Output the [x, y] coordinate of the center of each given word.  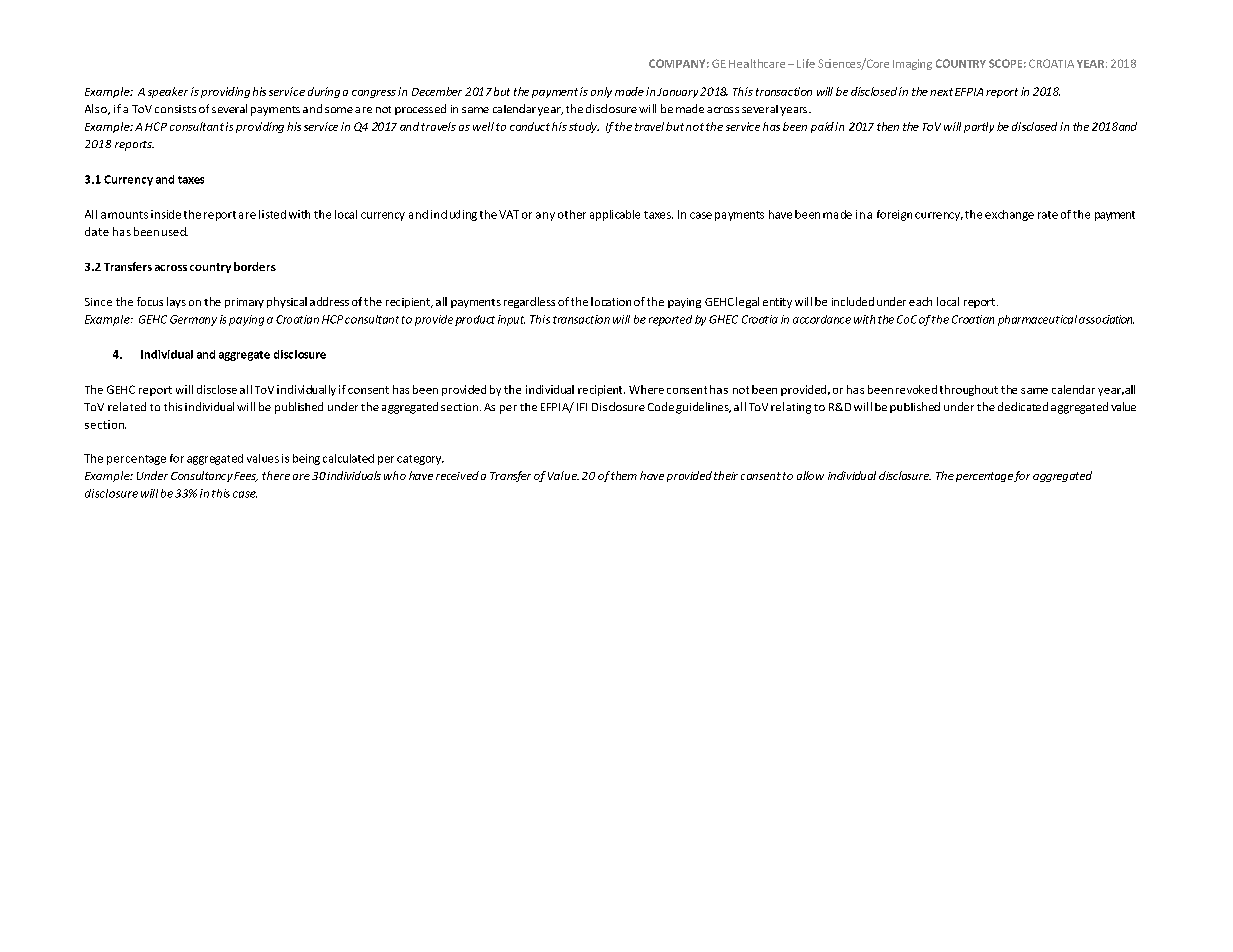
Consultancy [202, 476]
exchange [1009, 215]
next [941, 92]
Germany [193, 320]
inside [166, 214]
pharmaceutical [1037, 320]
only [601, 92]
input [511, 320]
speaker [168, 92]
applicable [615, 215]
